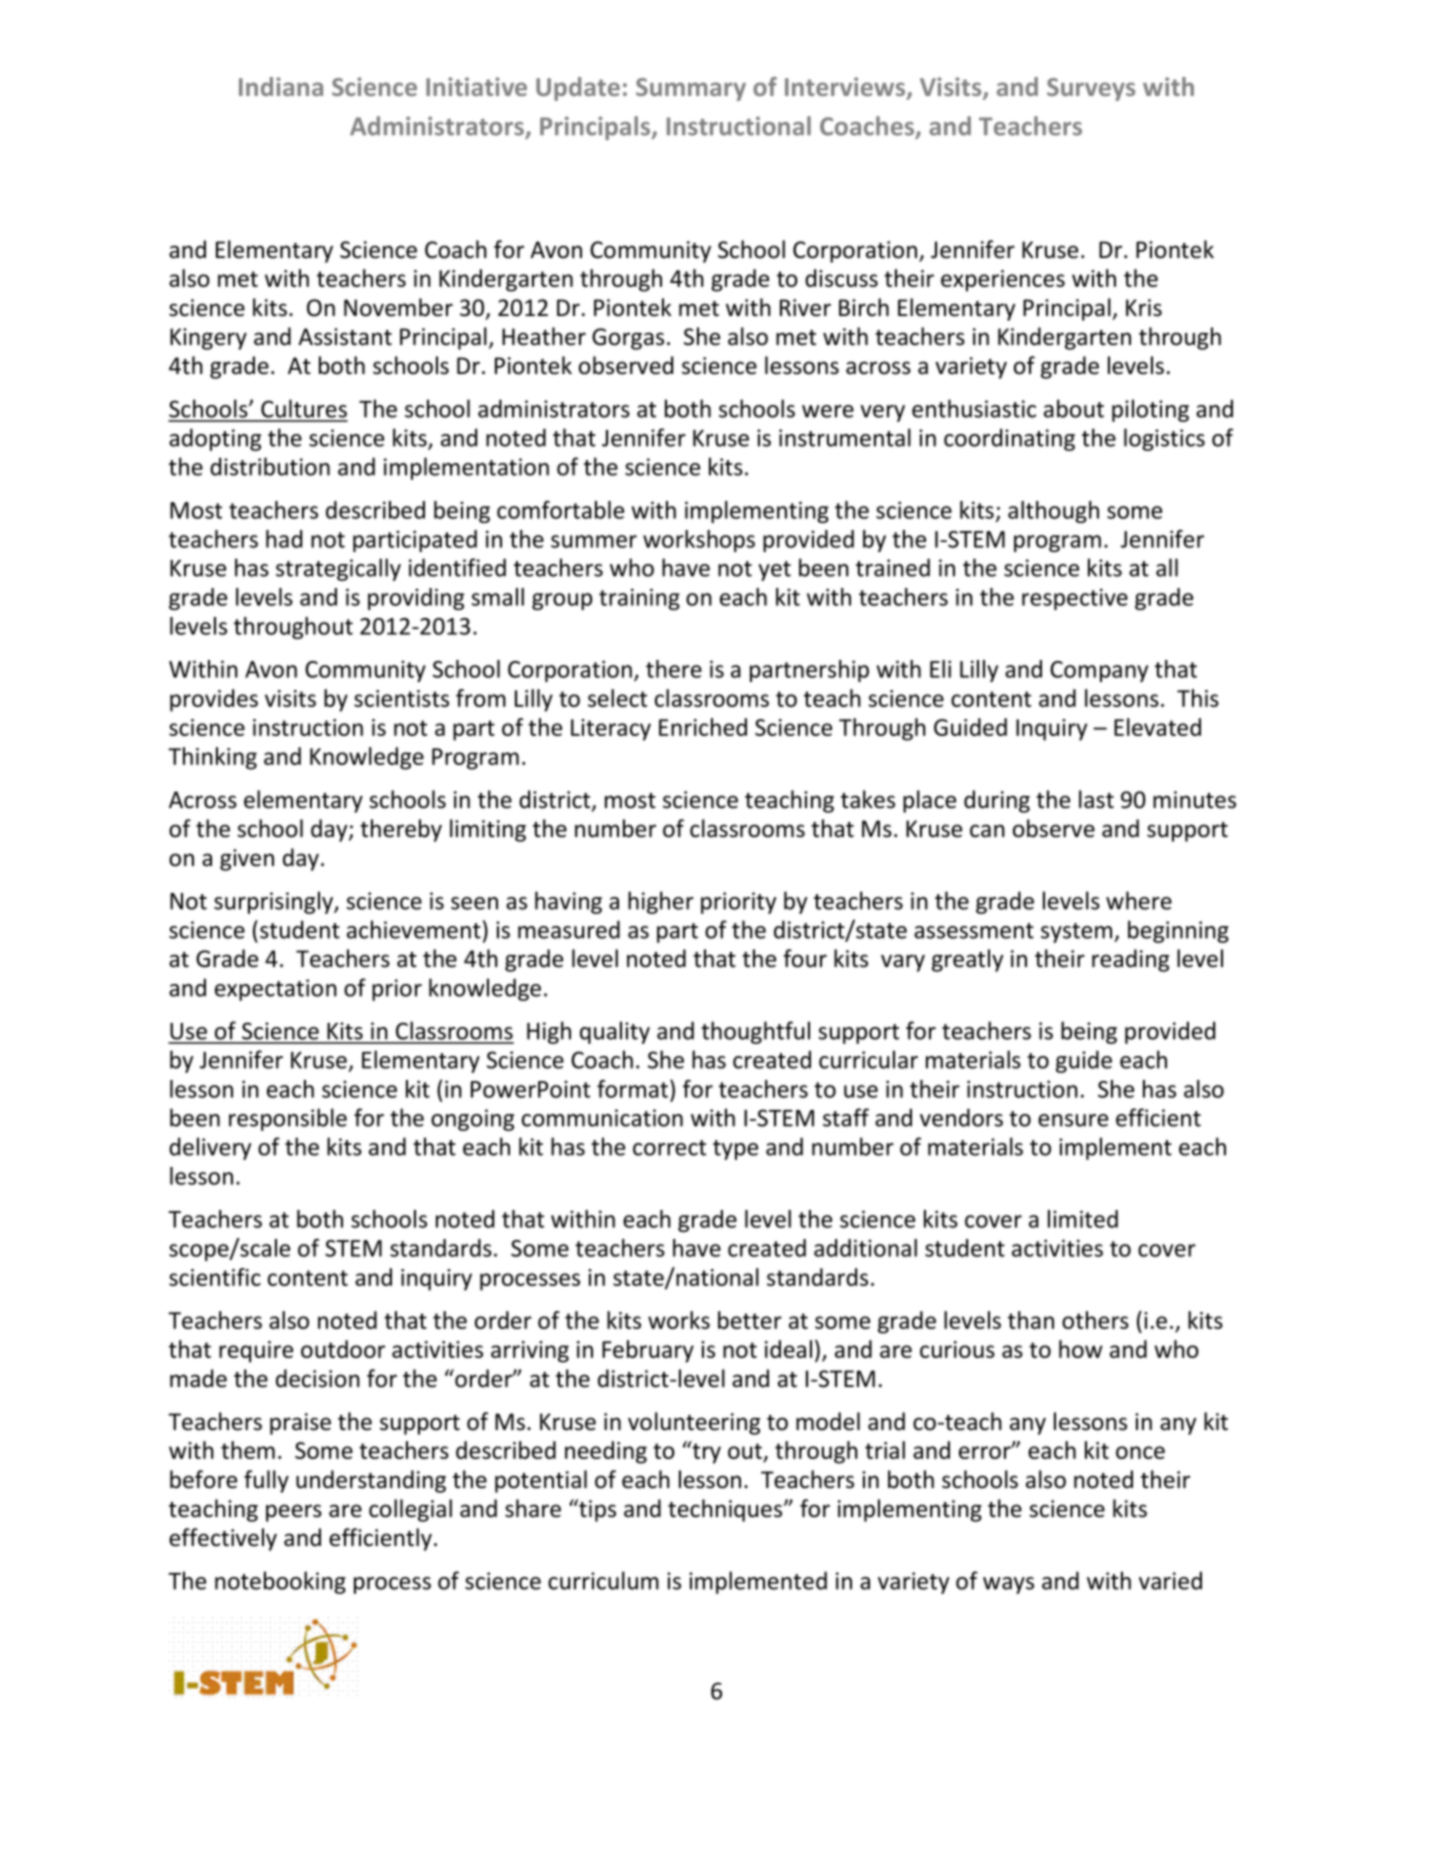 This image has height=1855, width=1433. Describe the element at coordinates (281, 86) in the image. I see `Indiana` at that location.
